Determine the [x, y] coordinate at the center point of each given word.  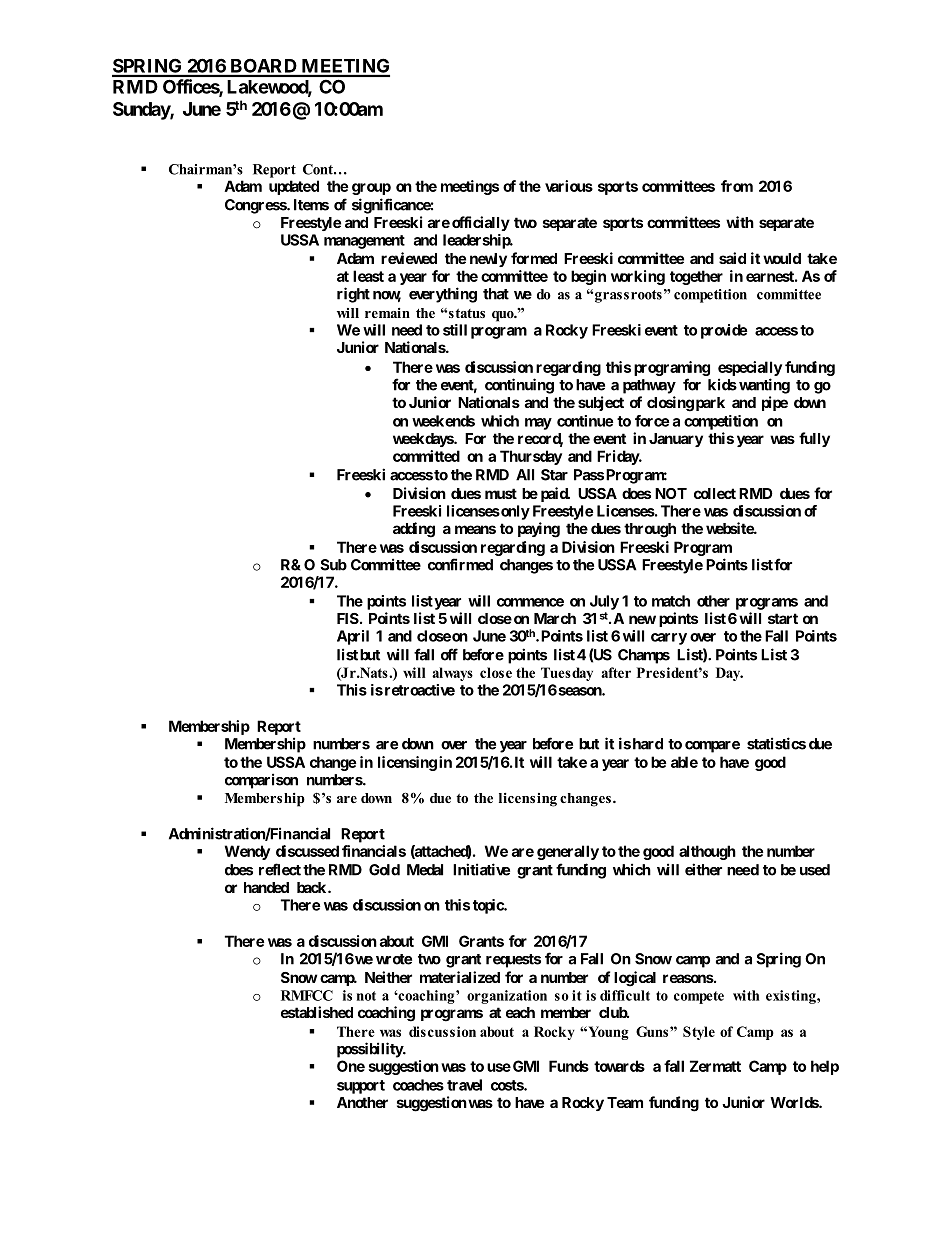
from [737, 186]
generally [568, 852]
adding [414, 530]
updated [294, 187]
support [361, 1087]
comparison [261, 781]
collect [715, 493]
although [707, 852]
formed [534, 258]
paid [555, 494]
